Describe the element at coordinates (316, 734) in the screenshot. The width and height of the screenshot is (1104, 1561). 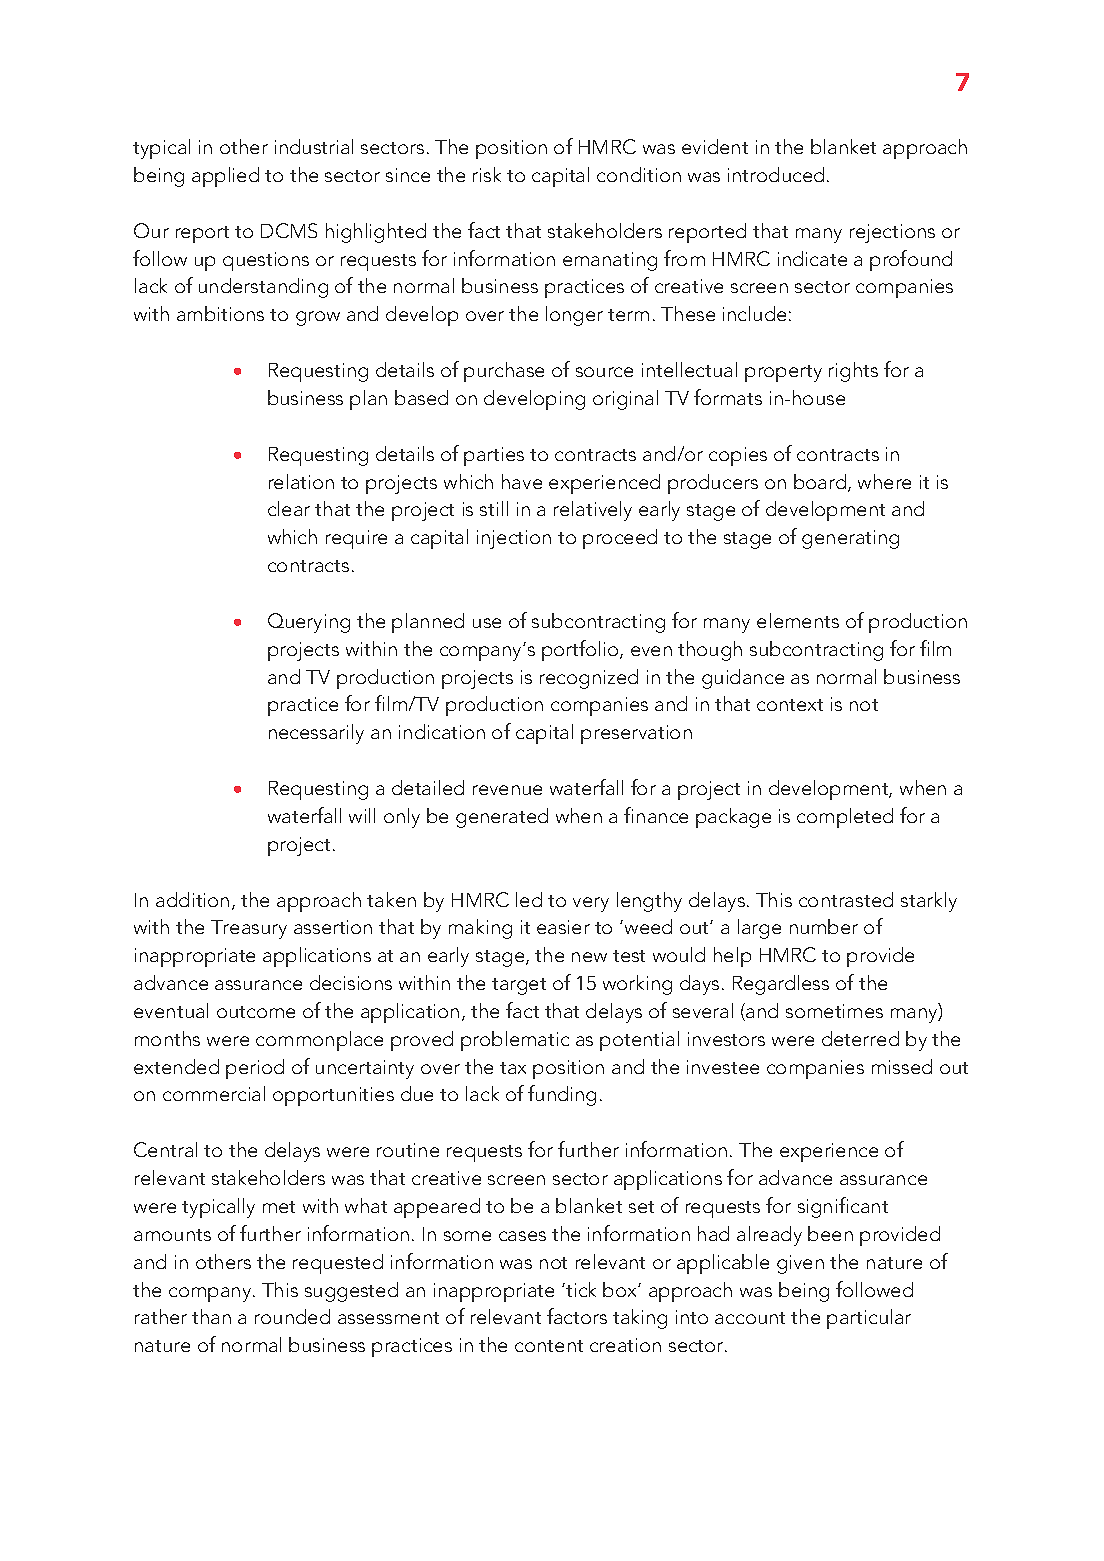
I see `necessarily` at that location.
